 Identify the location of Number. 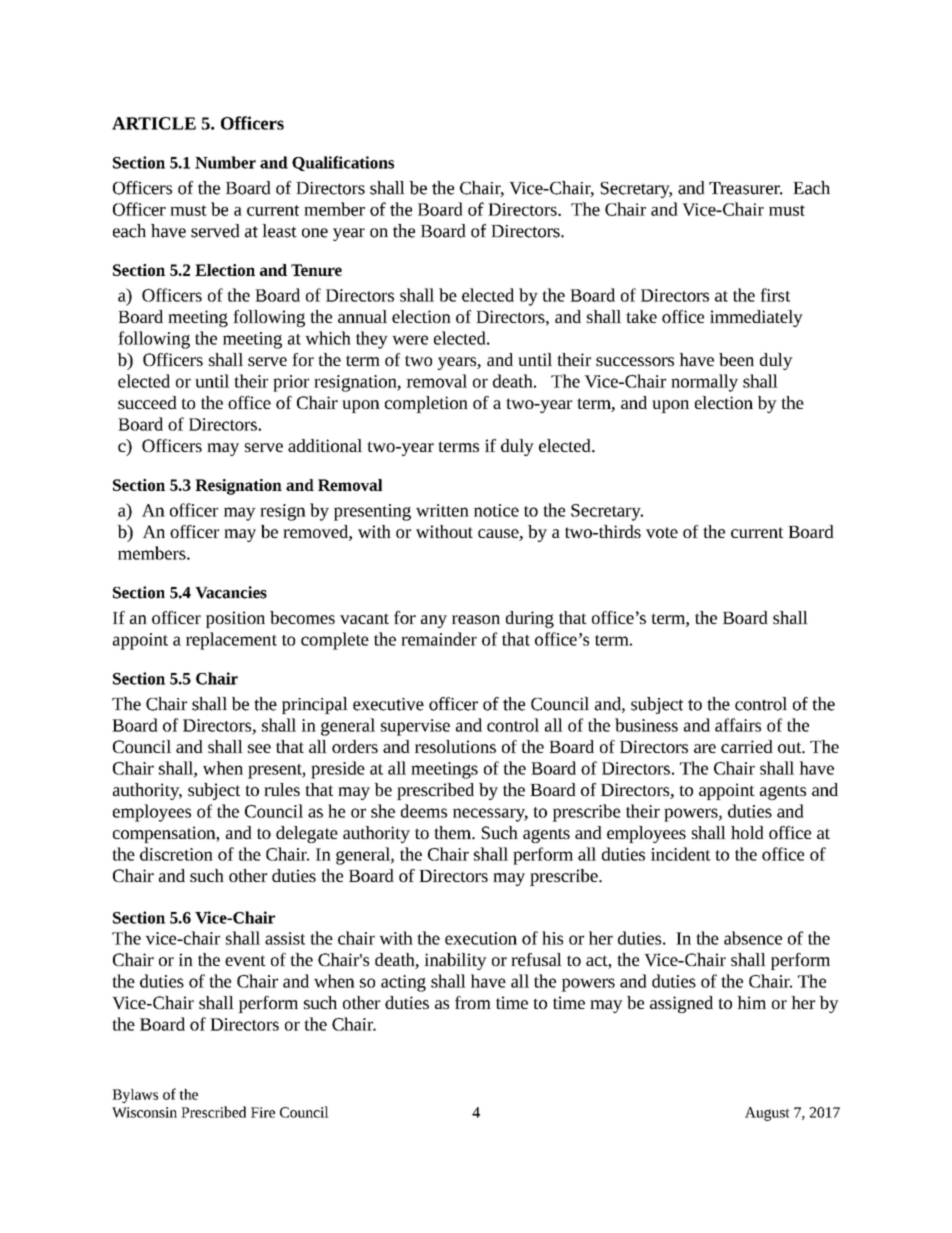
(225, 162).
